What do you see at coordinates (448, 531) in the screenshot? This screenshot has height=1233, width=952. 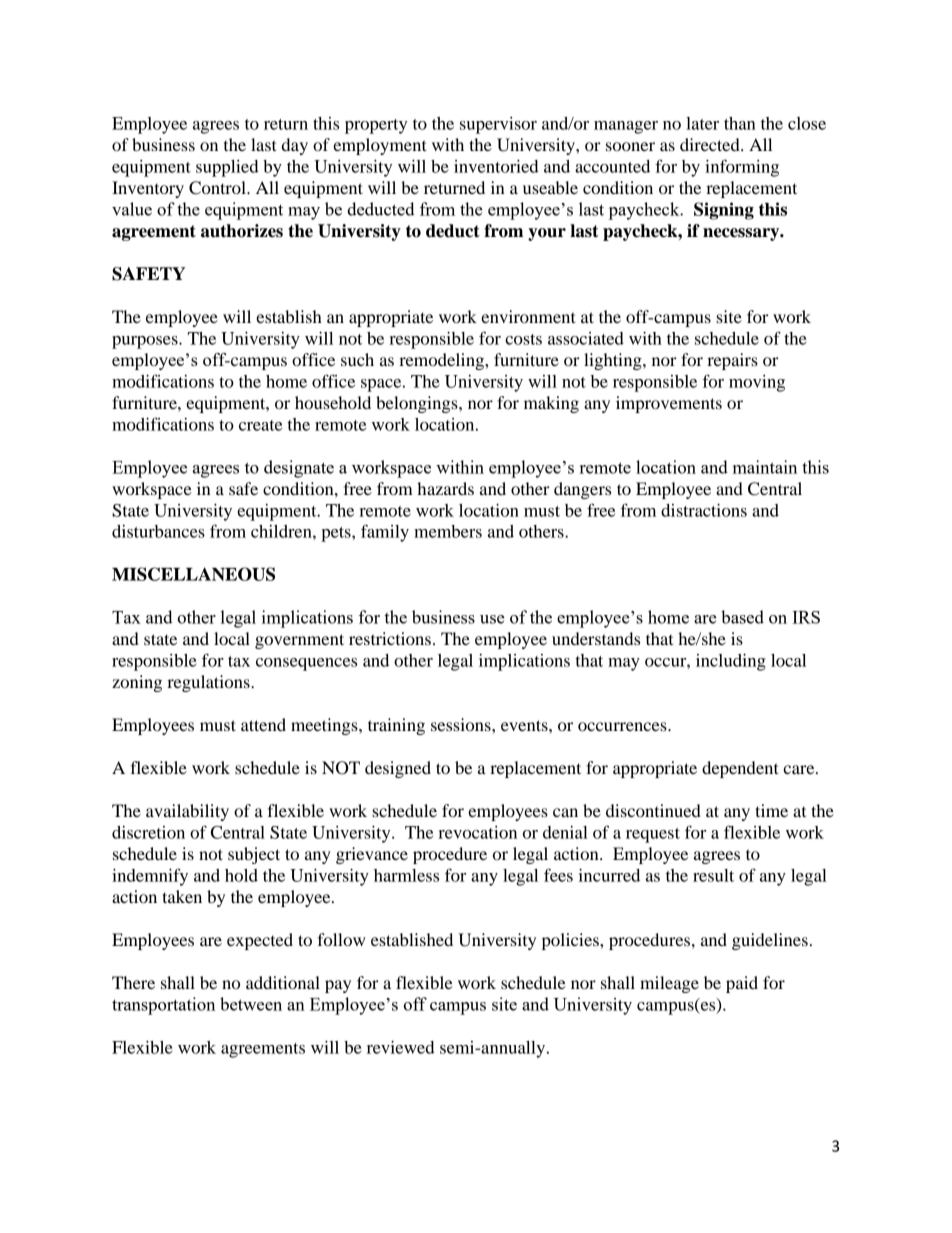 I see `members` at bounding box center [448, 531].
